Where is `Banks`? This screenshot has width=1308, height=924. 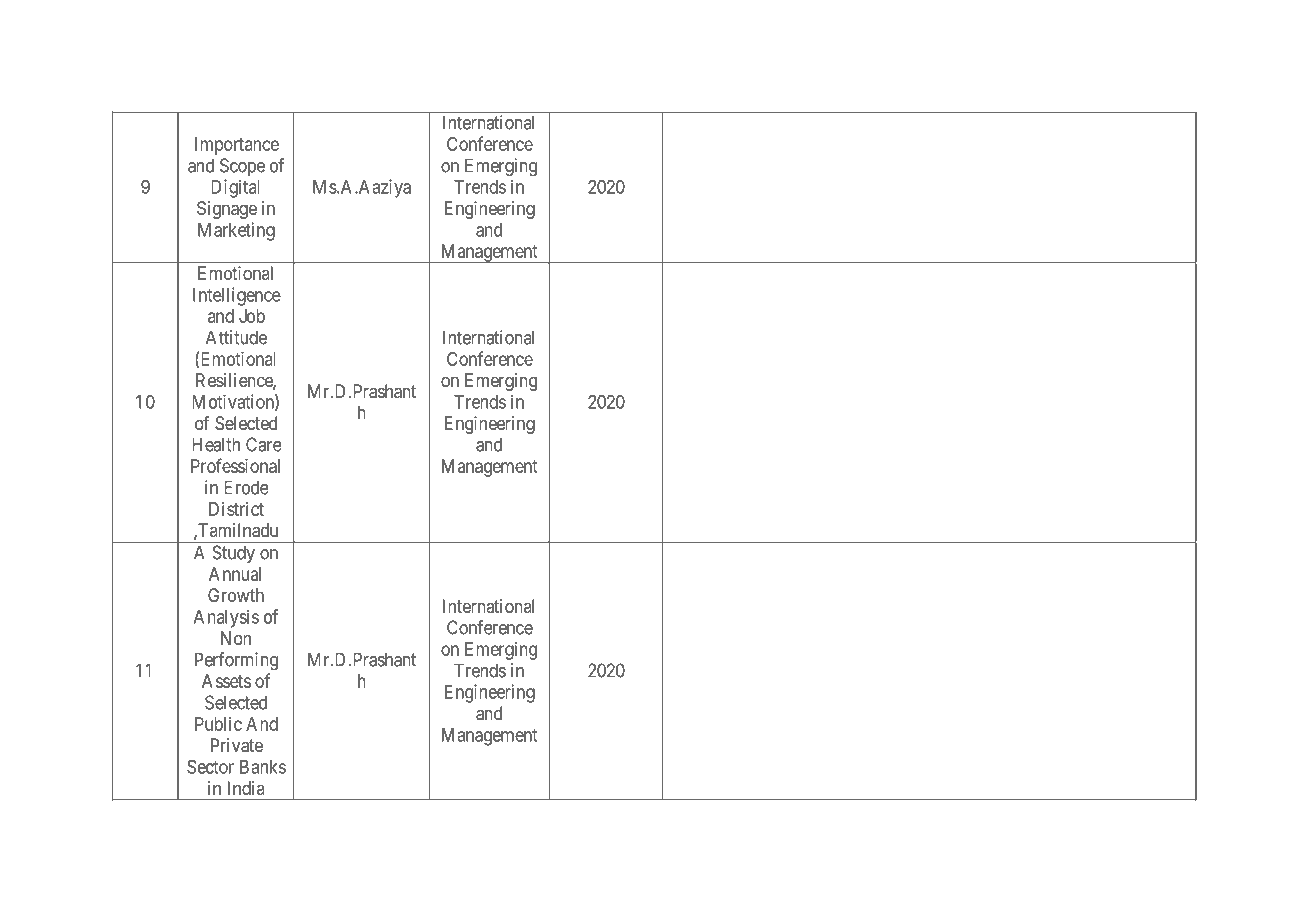 Banks is located at coordinates (263, 767).
